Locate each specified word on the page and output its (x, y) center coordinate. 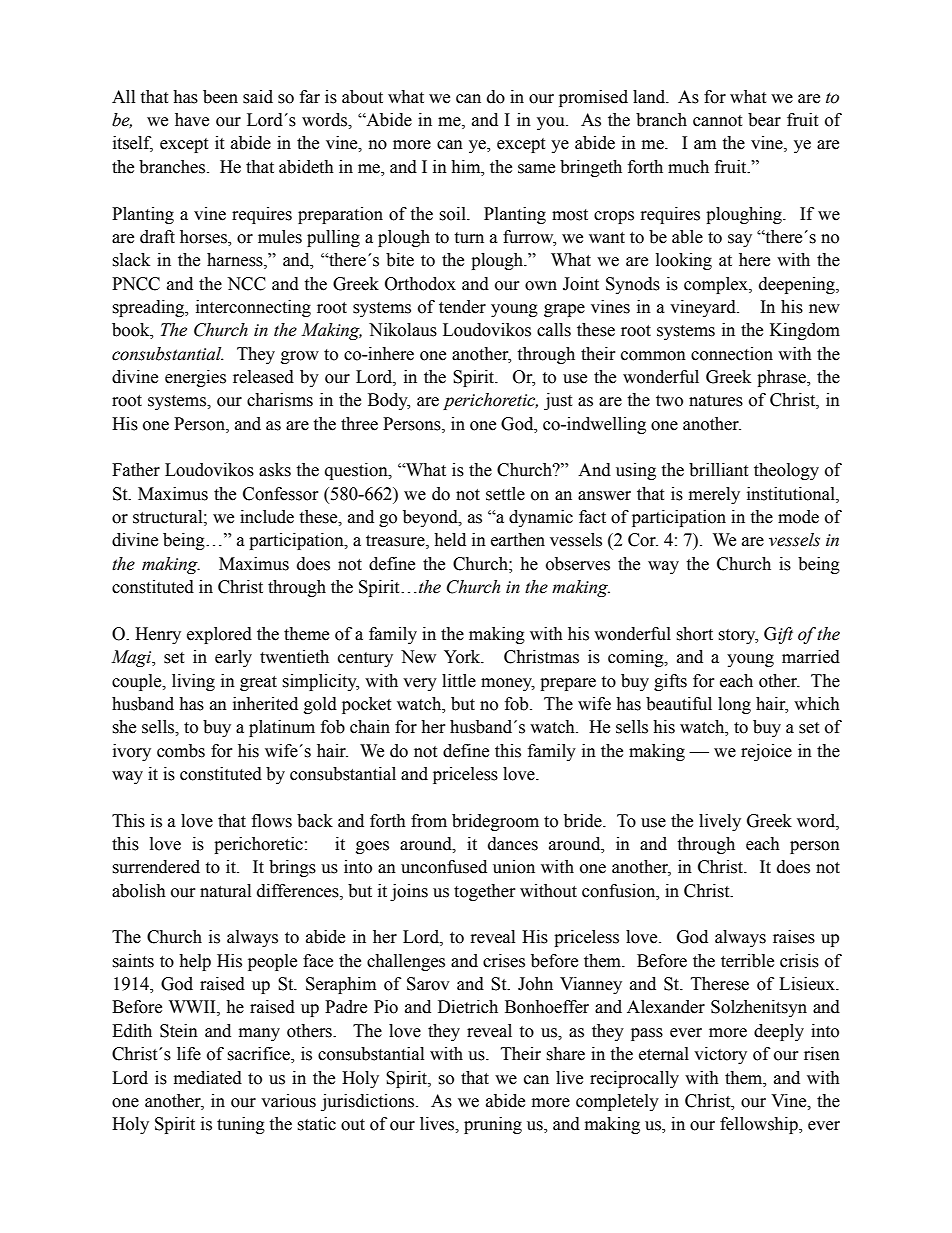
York (463, 657)
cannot (717, 121)
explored (219, 635)
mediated (208, 1078)
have (192, 120)
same (536, 169)
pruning (493, 1125)
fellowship (760, 1125)
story (738, 636)
